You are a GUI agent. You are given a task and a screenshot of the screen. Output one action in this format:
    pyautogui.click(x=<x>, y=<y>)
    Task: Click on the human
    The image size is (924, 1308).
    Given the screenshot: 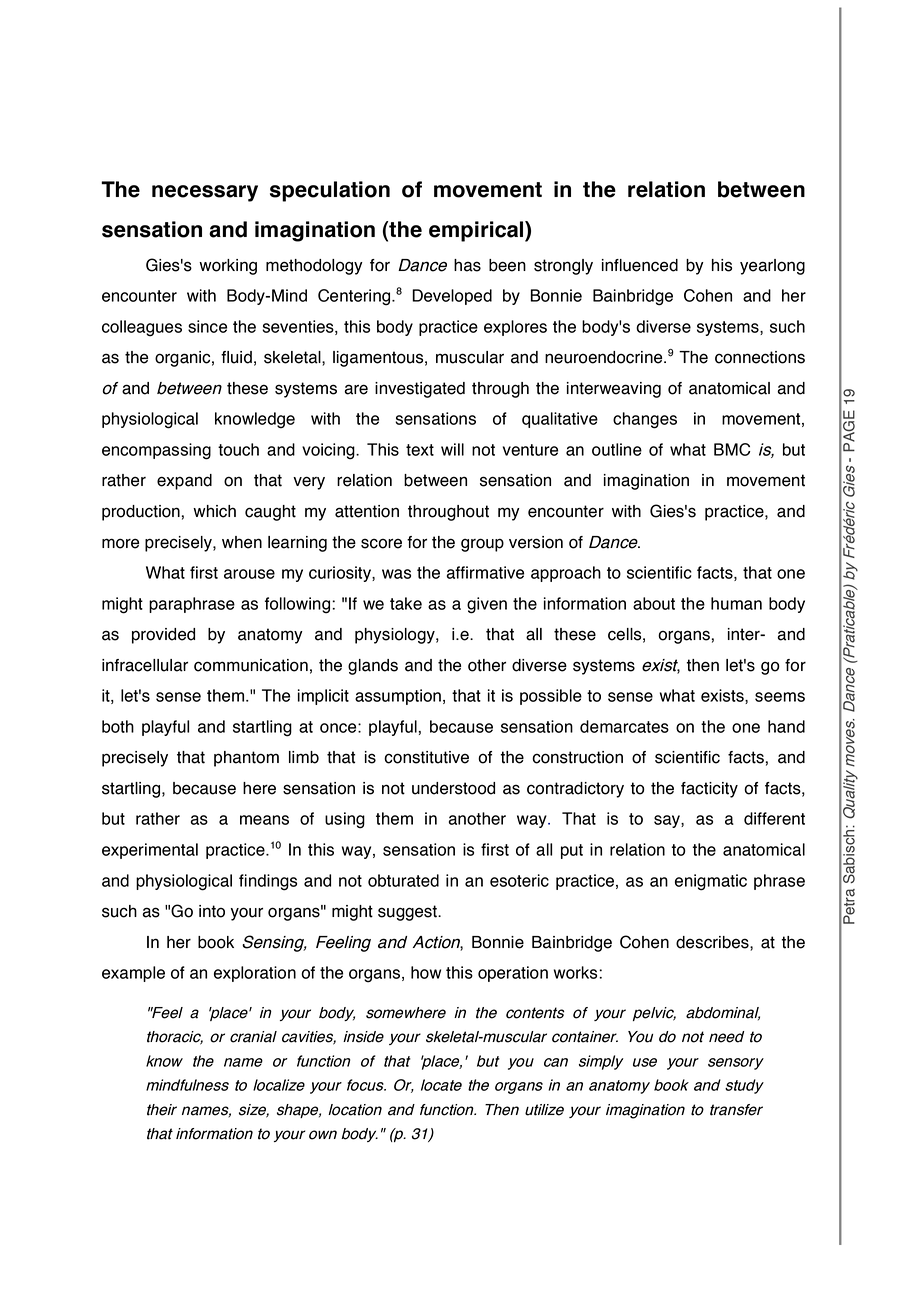 What is the action you would take?
    pyautogui.click(x=736, y=603)
